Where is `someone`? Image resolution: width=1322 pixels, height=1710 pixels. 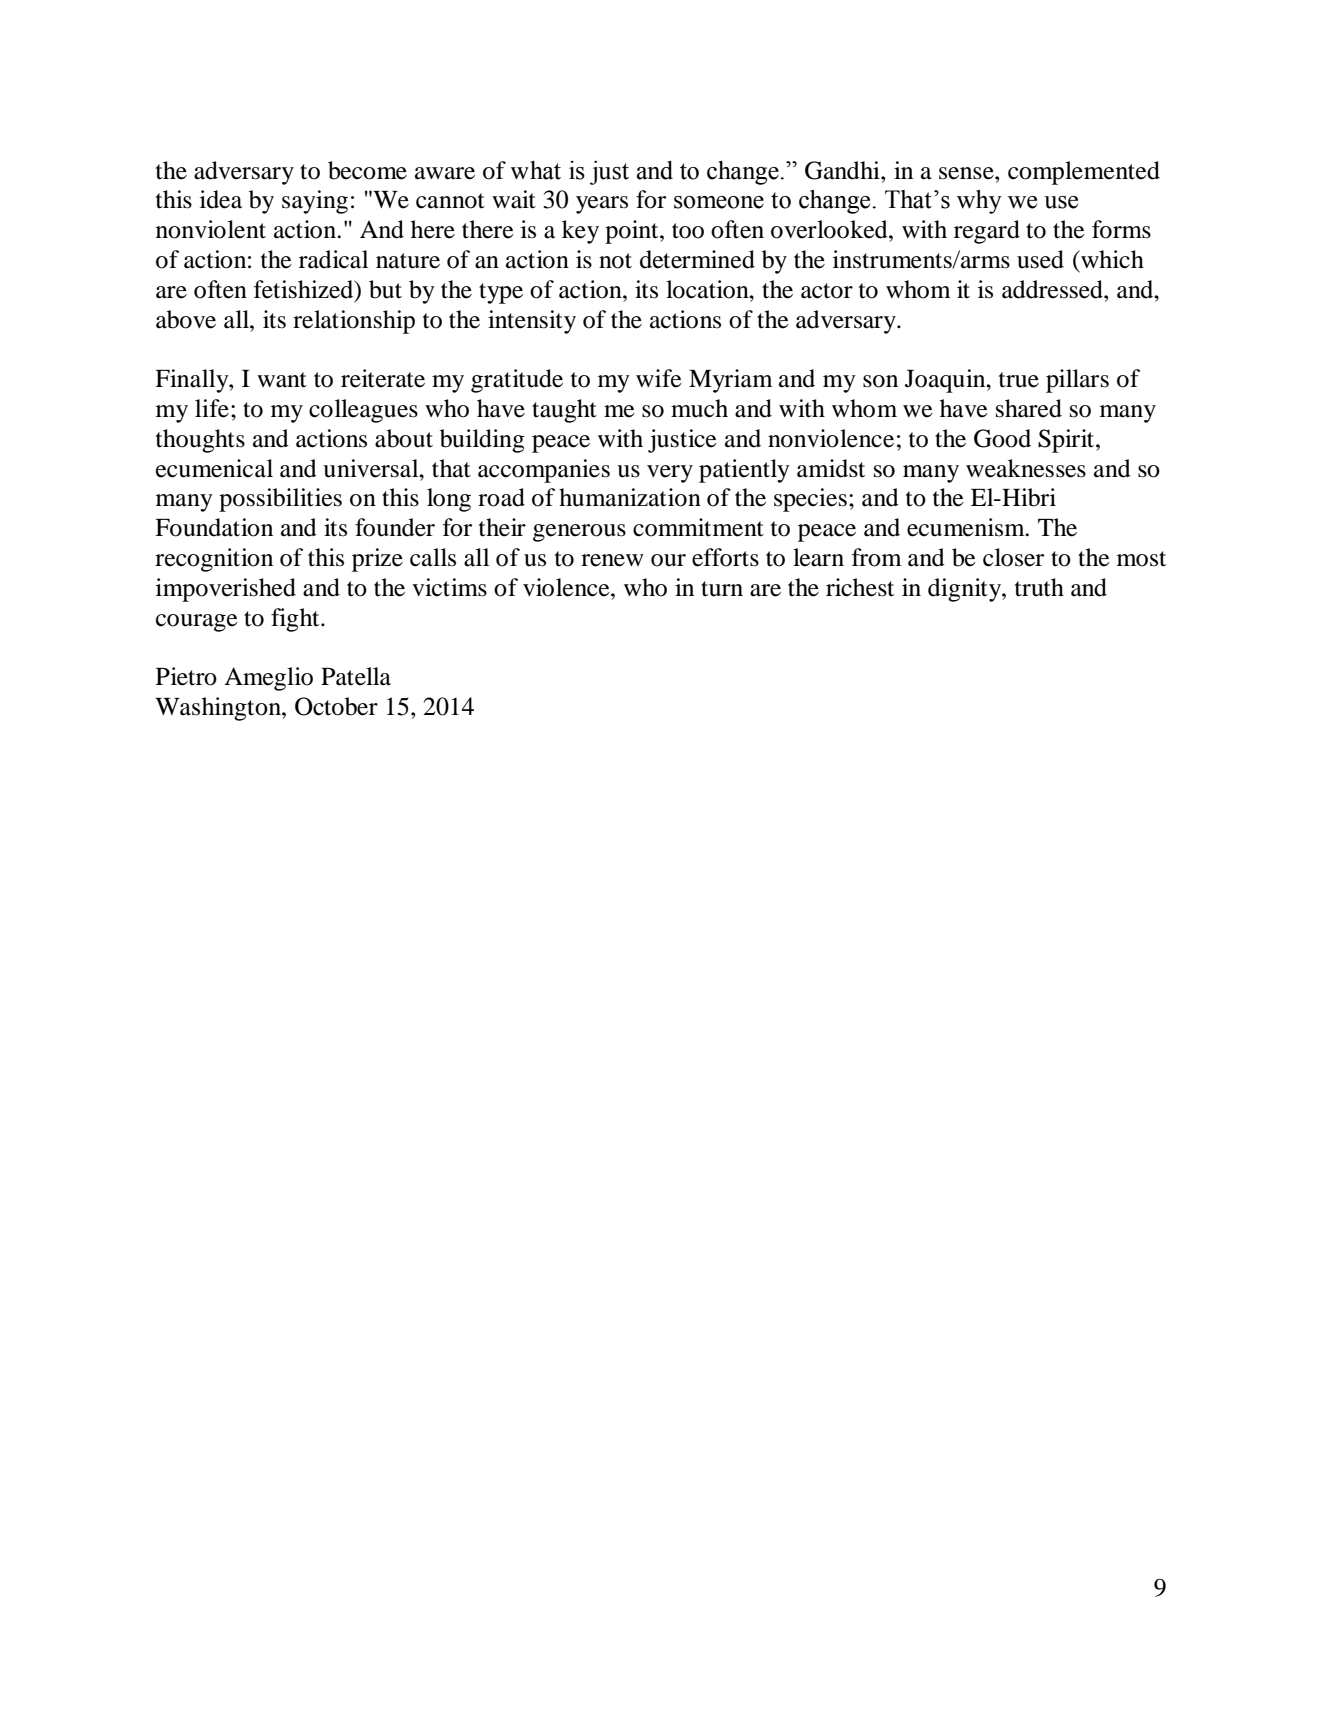 someone is located at coordinates (719, 202).
